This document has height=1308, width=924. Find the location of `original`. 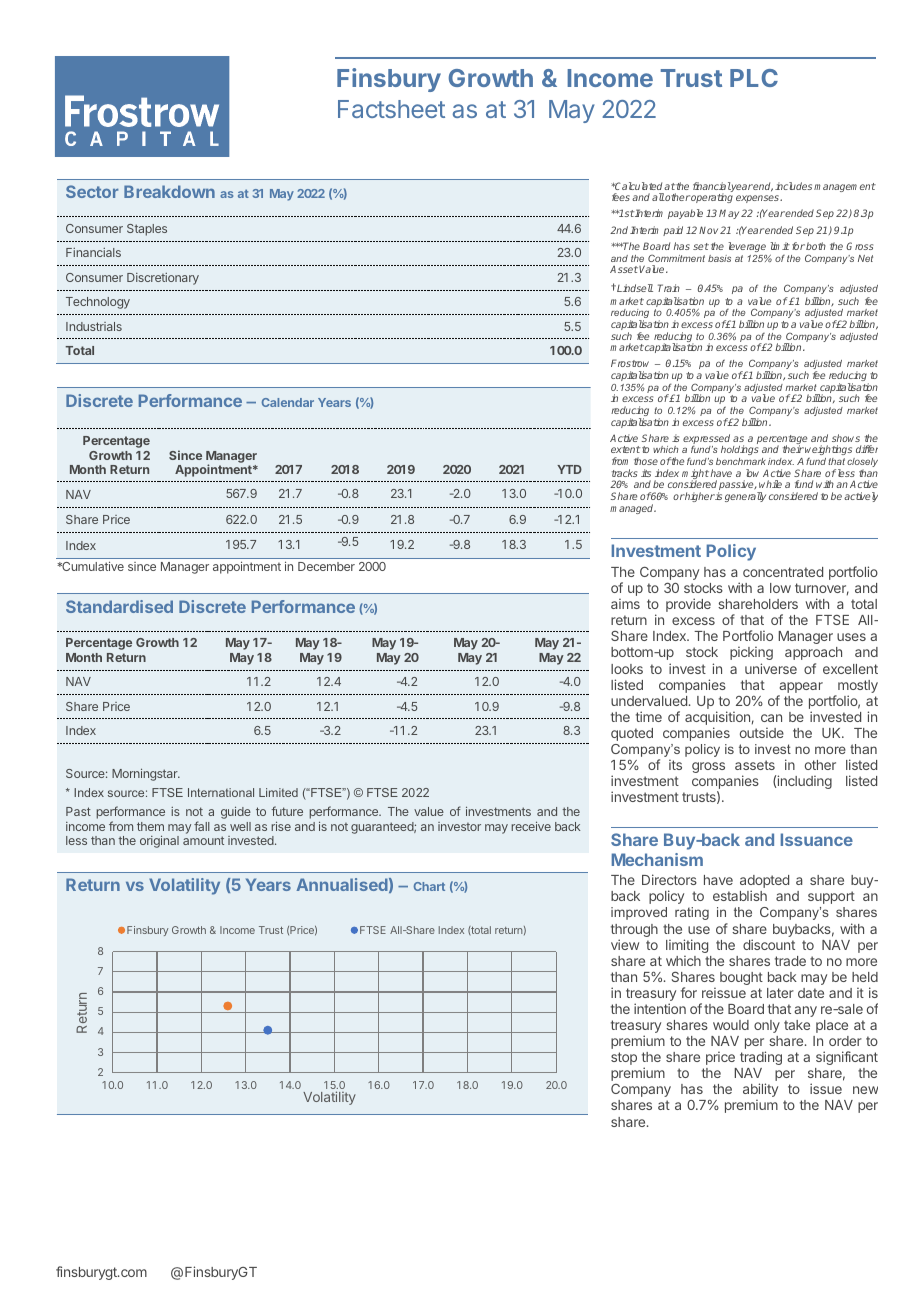

original is located at coordinates (159, 841).
